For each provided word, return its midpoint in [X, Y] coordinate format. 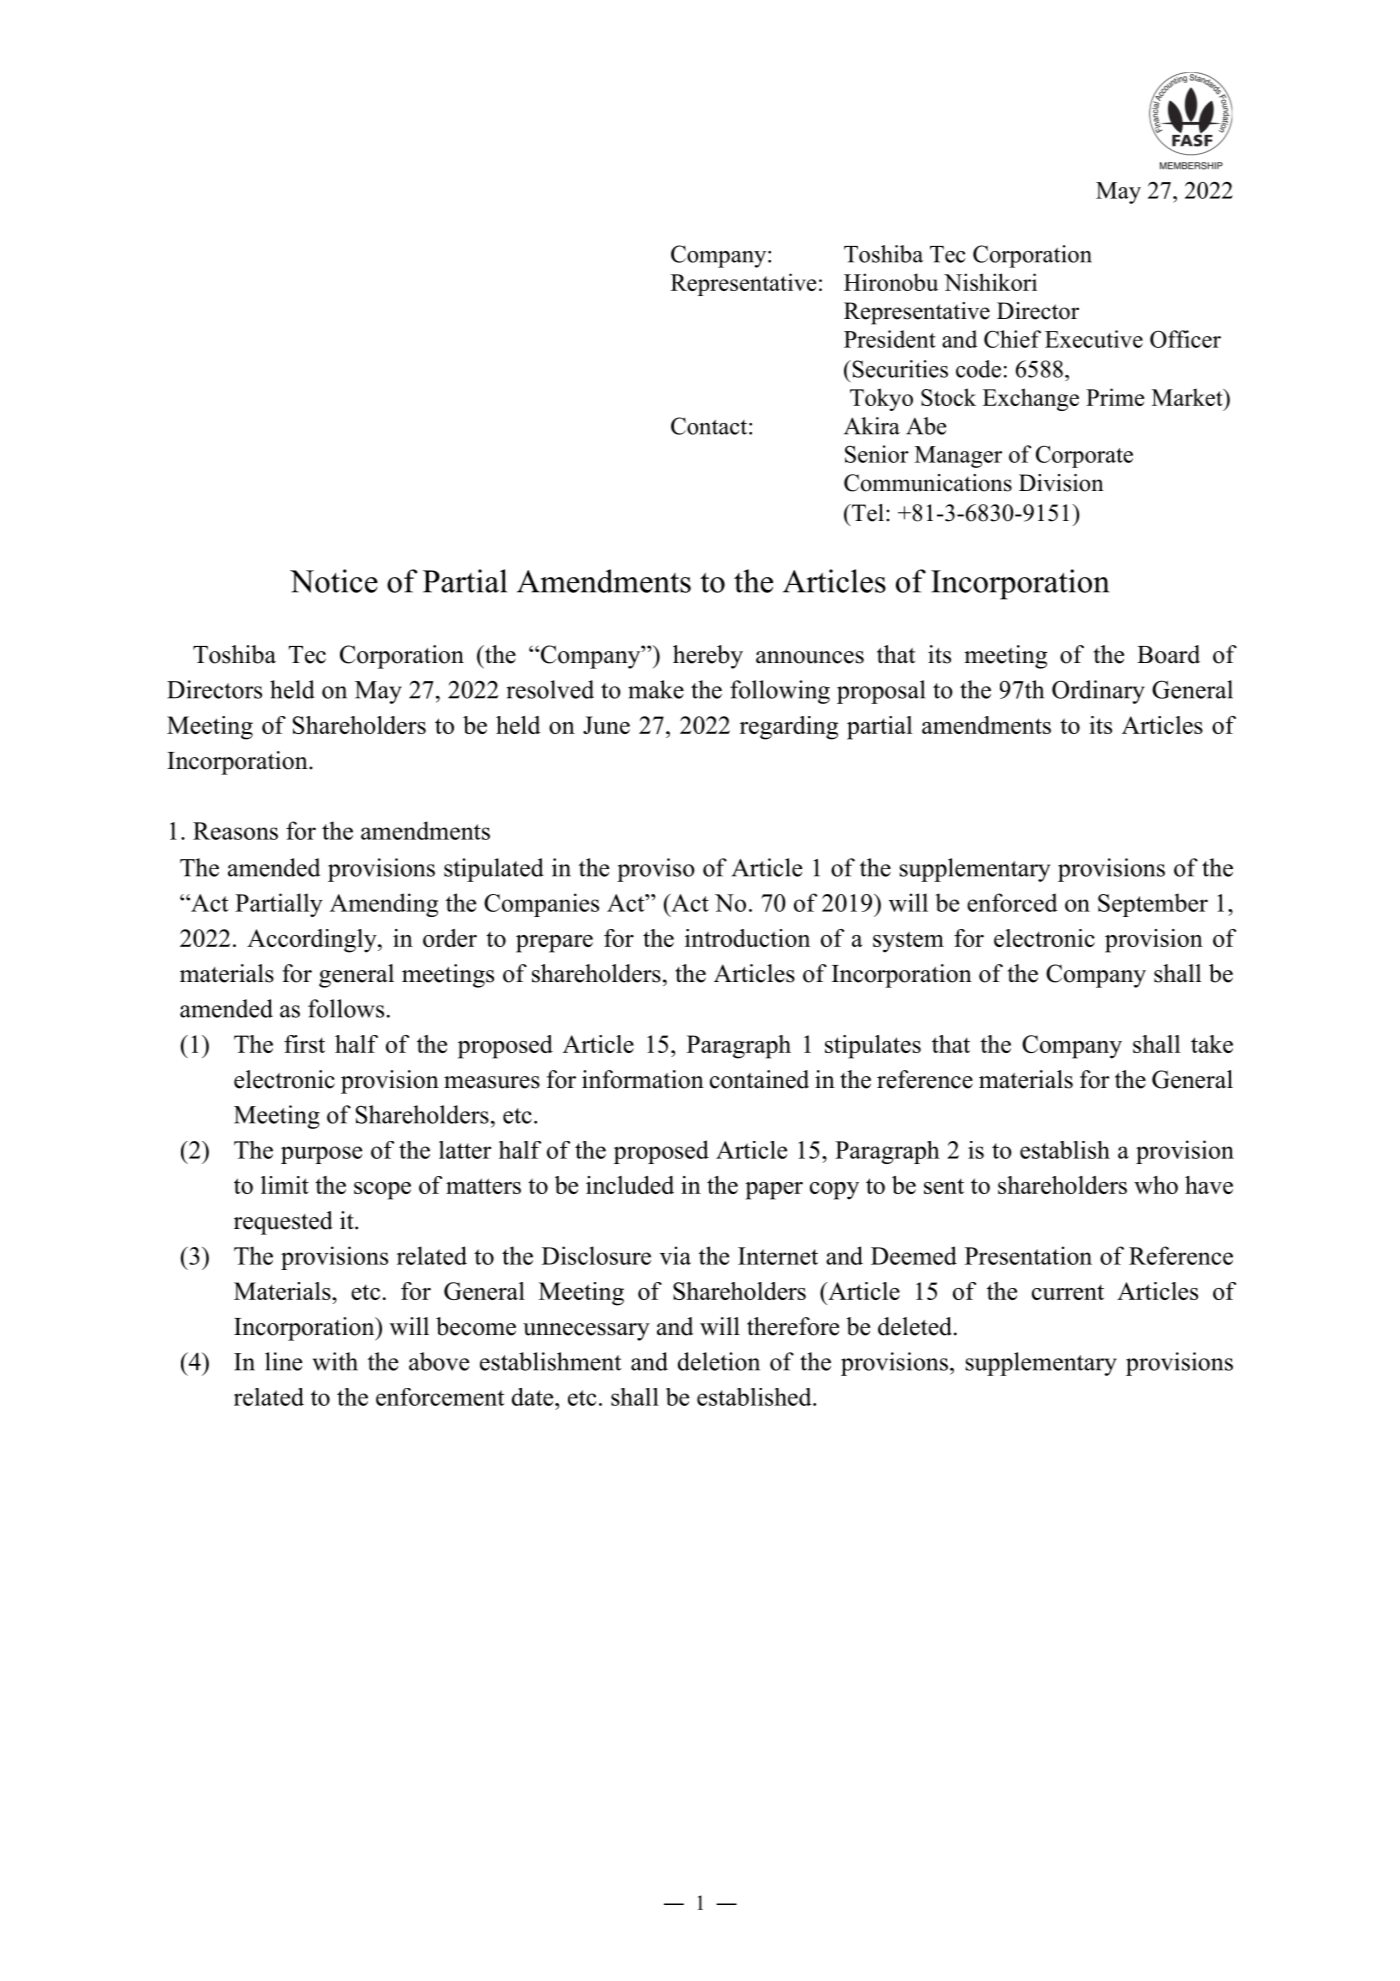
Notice [334, 581]
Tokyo [881, 399]
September [1153, 905]
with [335, 1361]
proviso [656, 870]
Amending [384, 905]
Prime [1115, 397]
